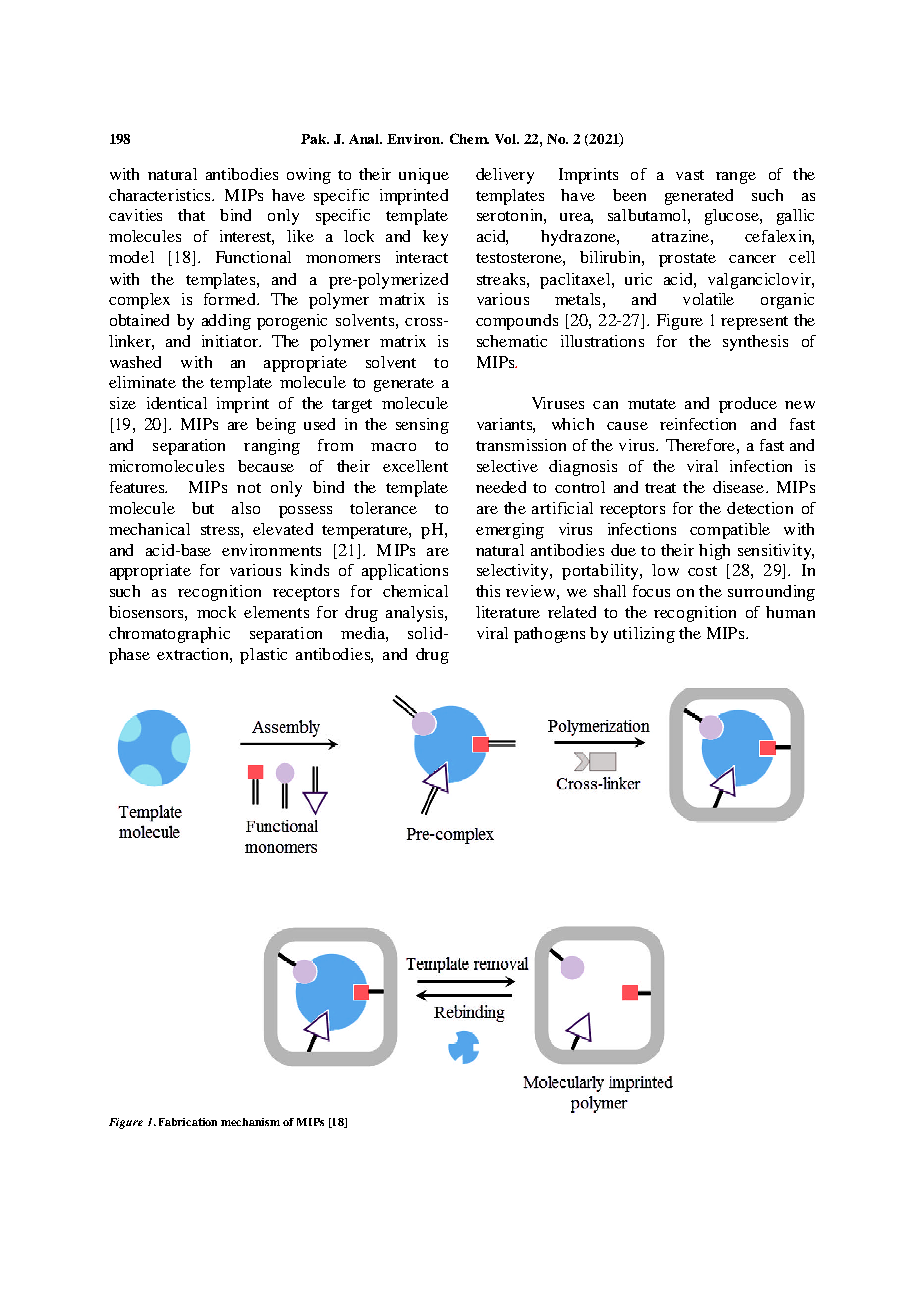  What do you see at coordinates (216, 612) in the page?
I see `mock` at bounding box center [216, 612].
